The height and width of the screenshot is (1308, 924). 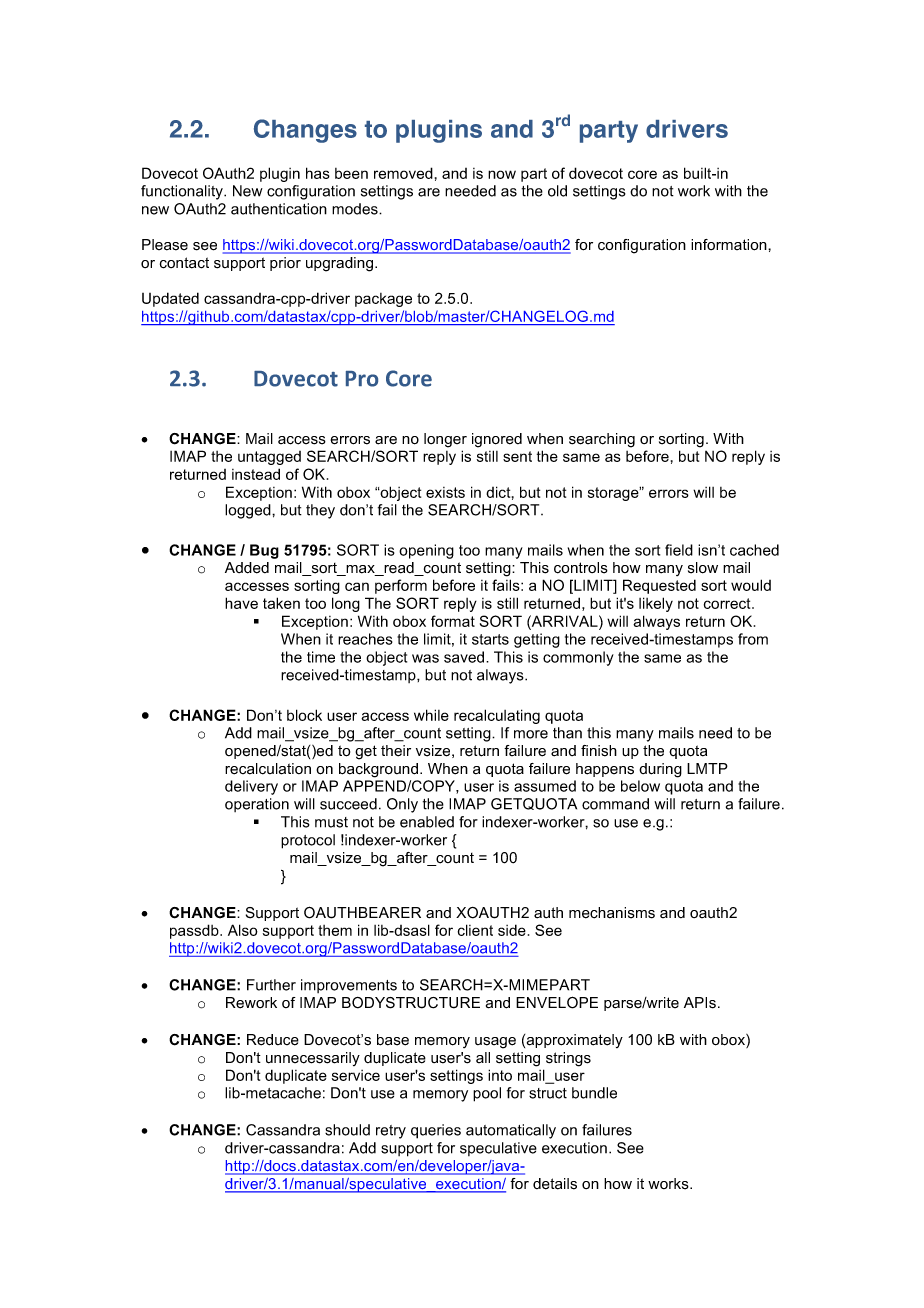 I want to click on saved, so click(x=465, y=657).
